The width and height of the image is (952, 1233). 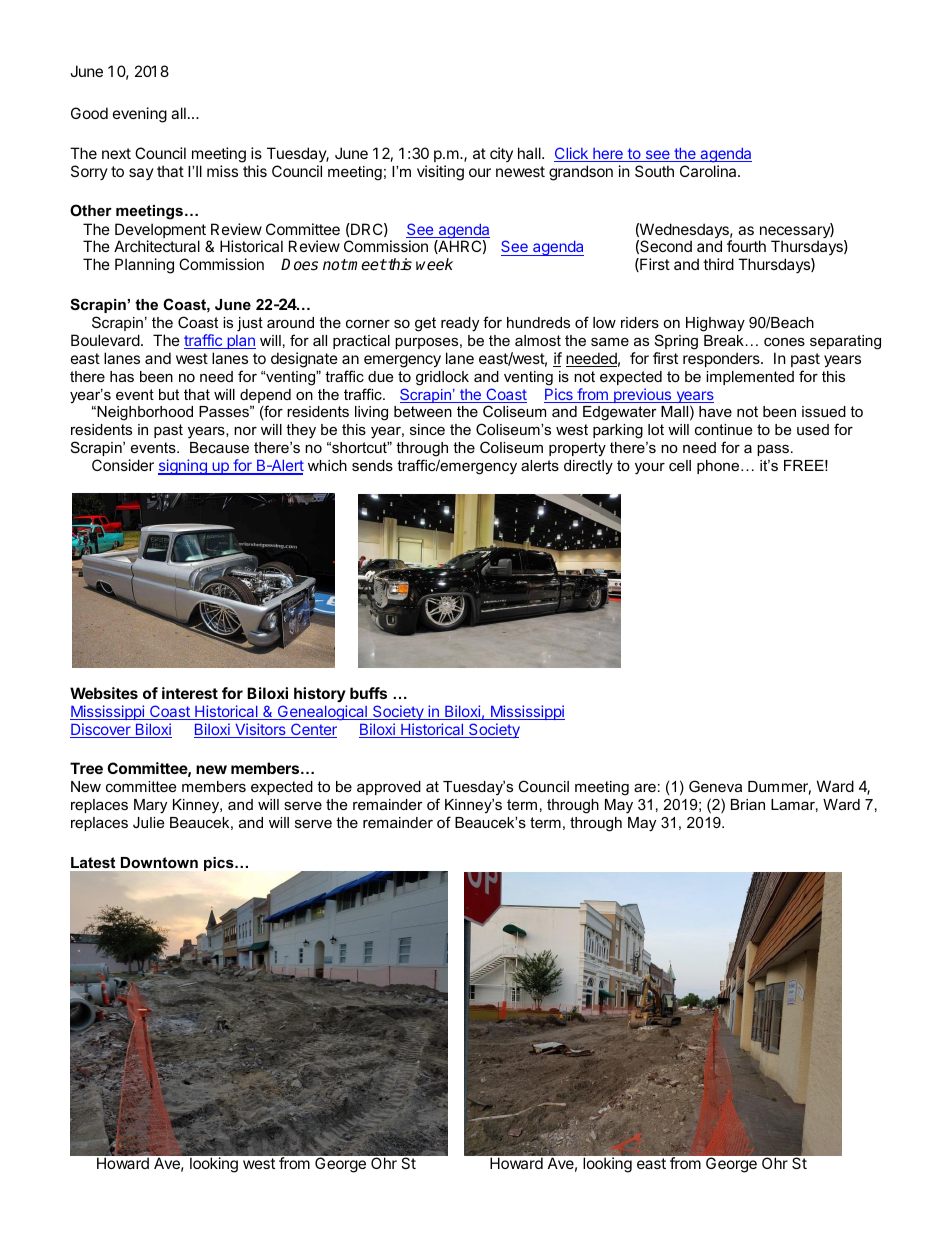 What do you see at coordinates (709, 171) in the image?
I see `Carolina` at bounding box center [709, 171].
